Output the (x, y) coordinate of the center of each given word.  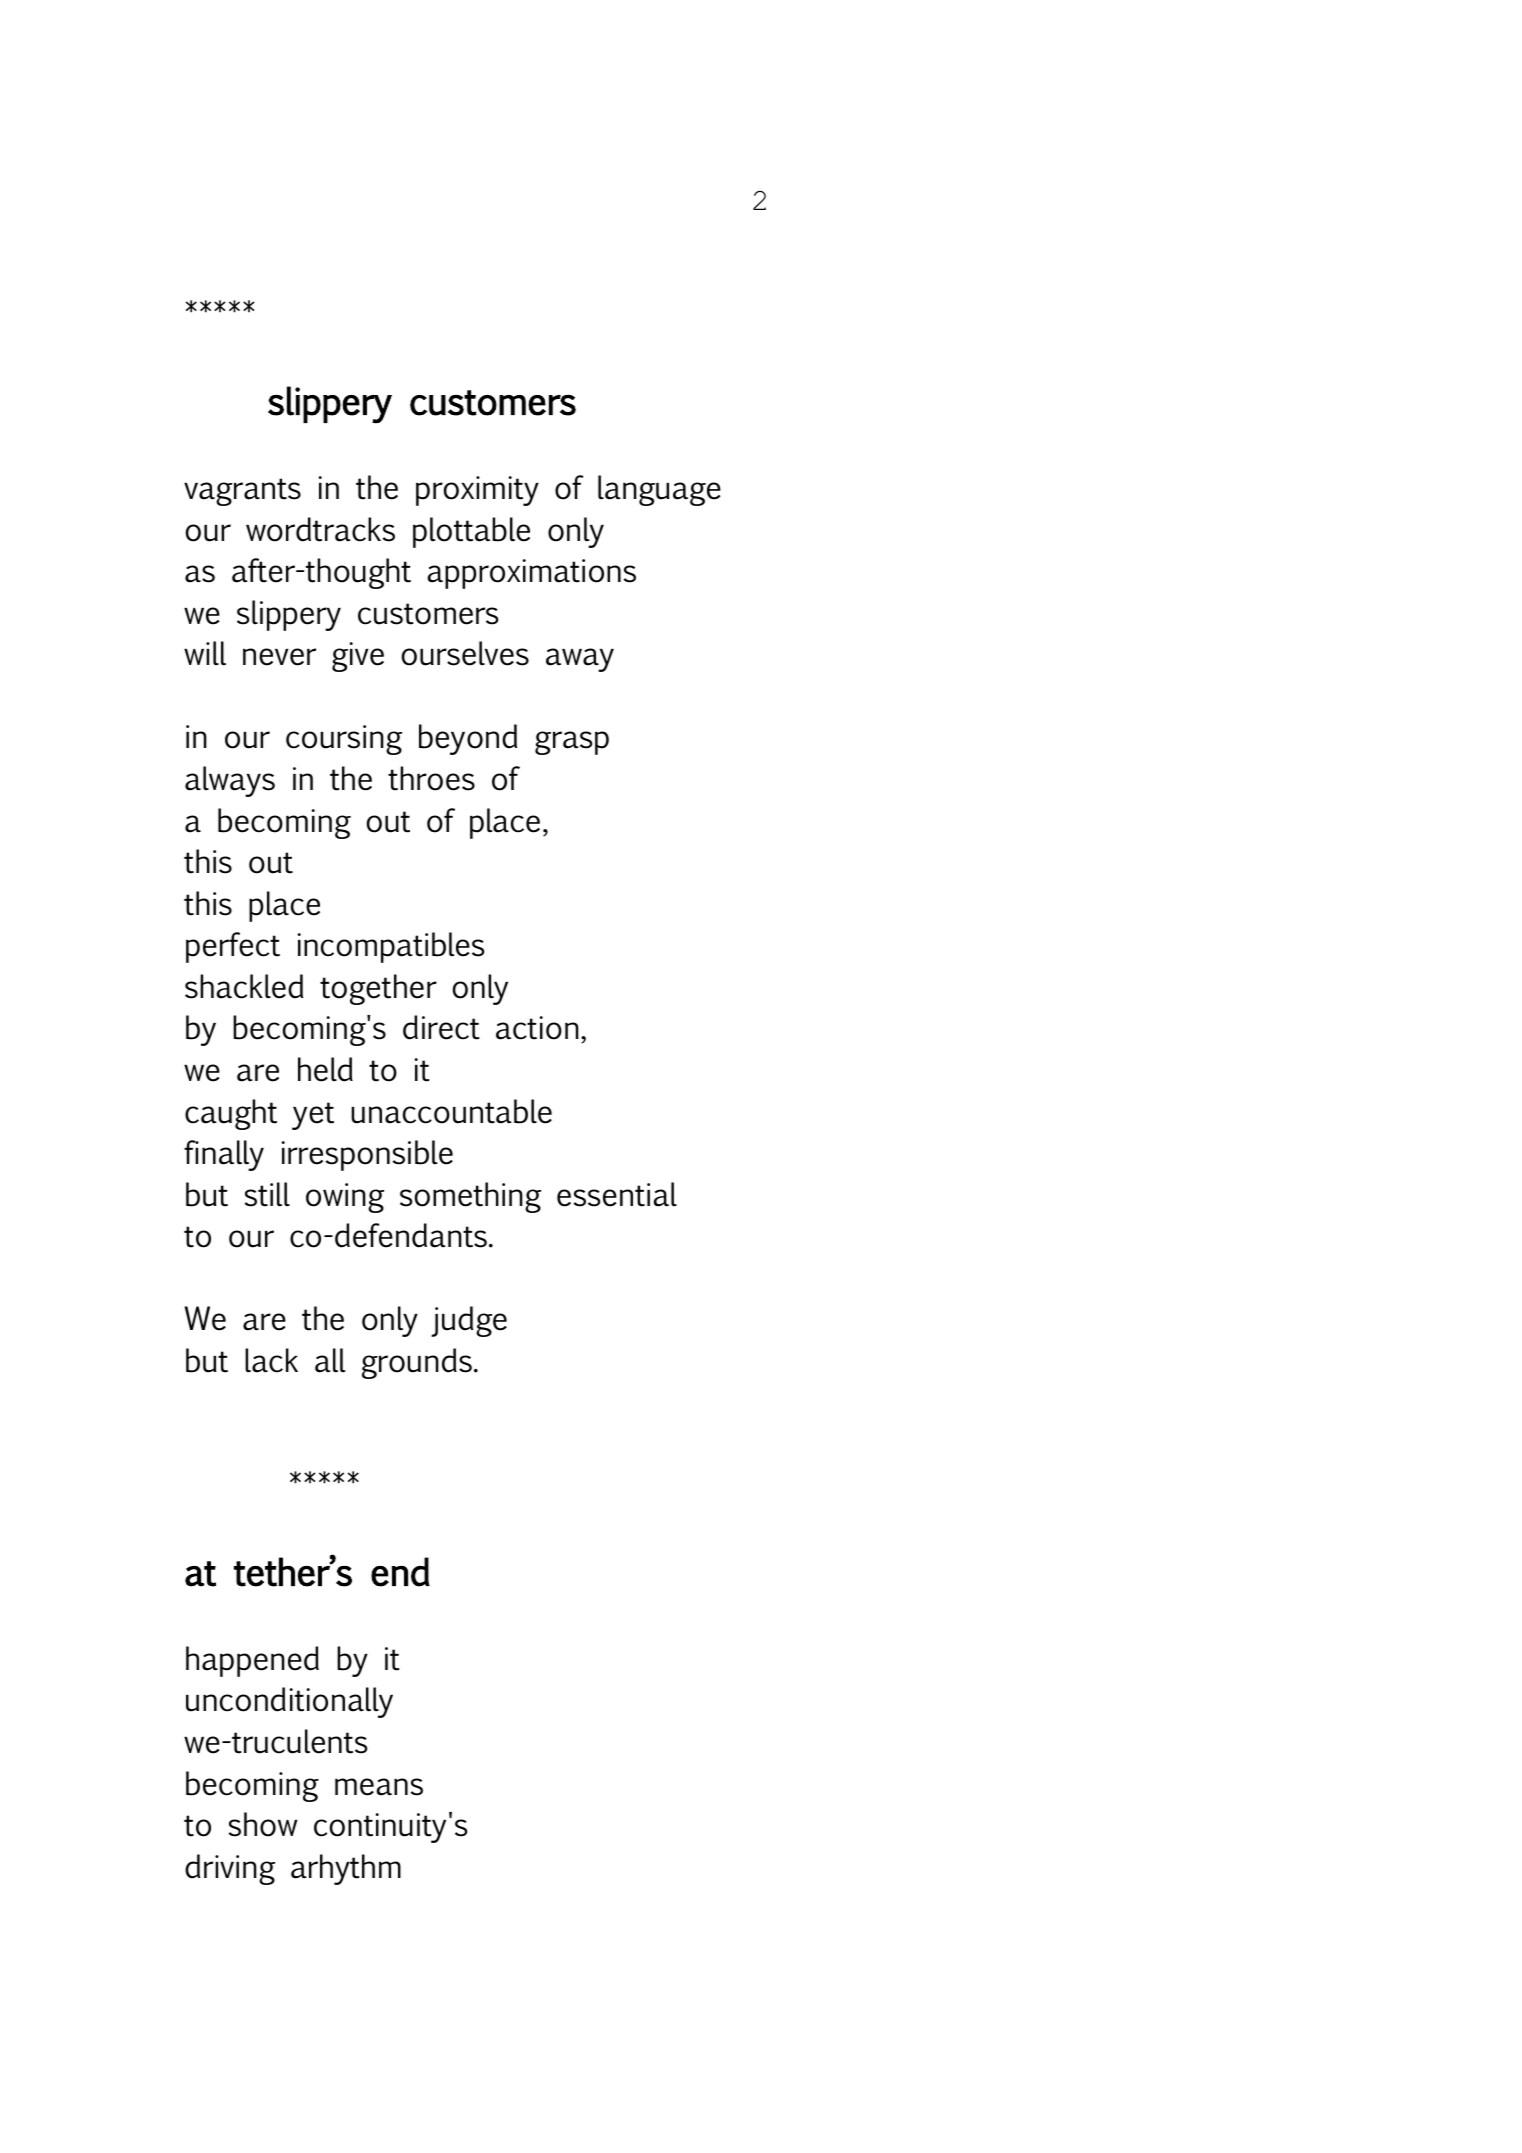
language (659, 490)
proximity (477, 491)
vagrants (242, 492)
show (263, 1824)
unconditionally (289, 1702)
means (379, 1787)
